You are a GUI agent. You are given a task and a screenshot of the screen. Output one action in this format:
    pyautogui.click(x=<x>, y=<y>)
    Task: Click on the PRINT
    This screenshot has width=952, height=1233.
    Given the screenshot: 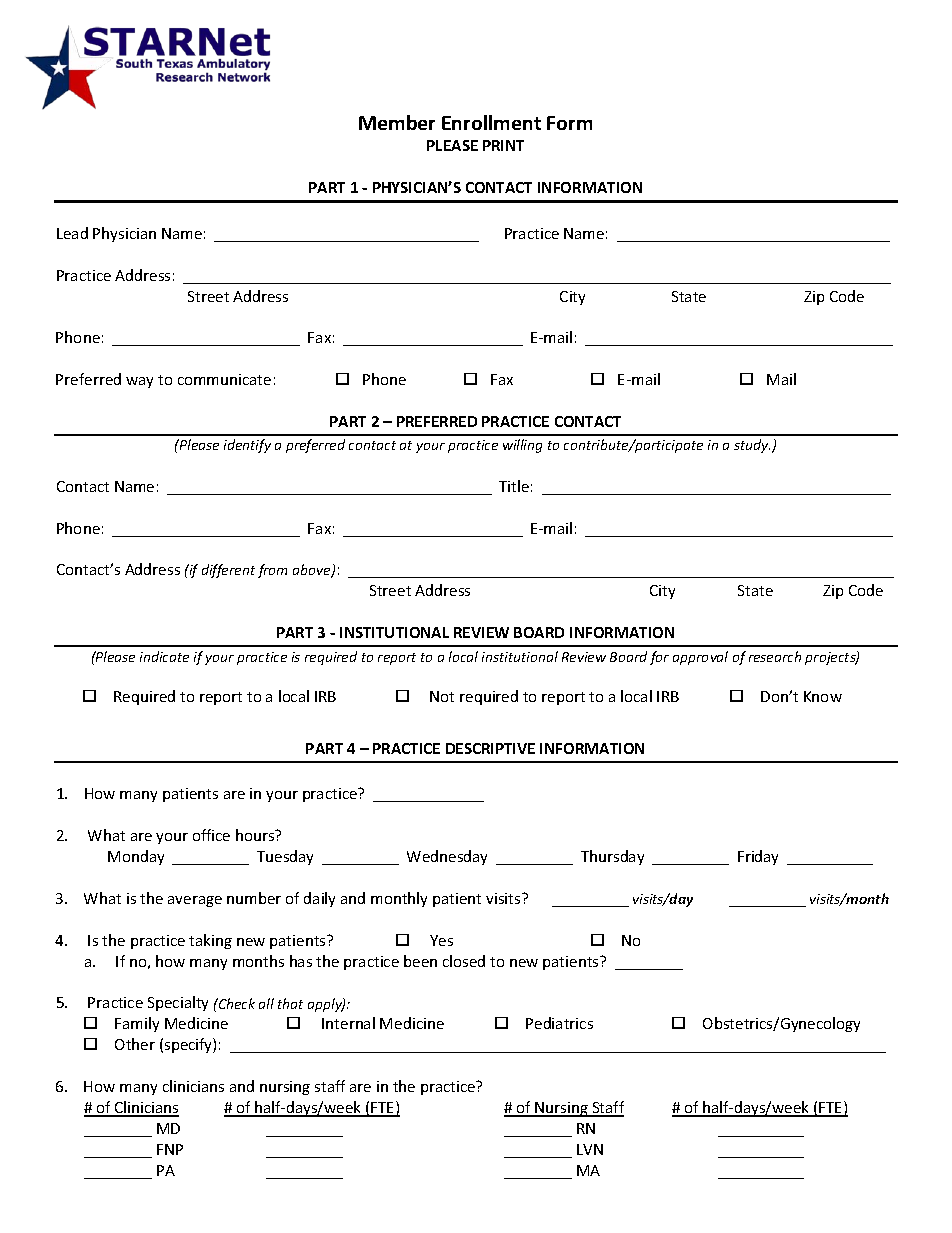 What is the action you would take?
    pyautogui.click(x=503, y=145)
